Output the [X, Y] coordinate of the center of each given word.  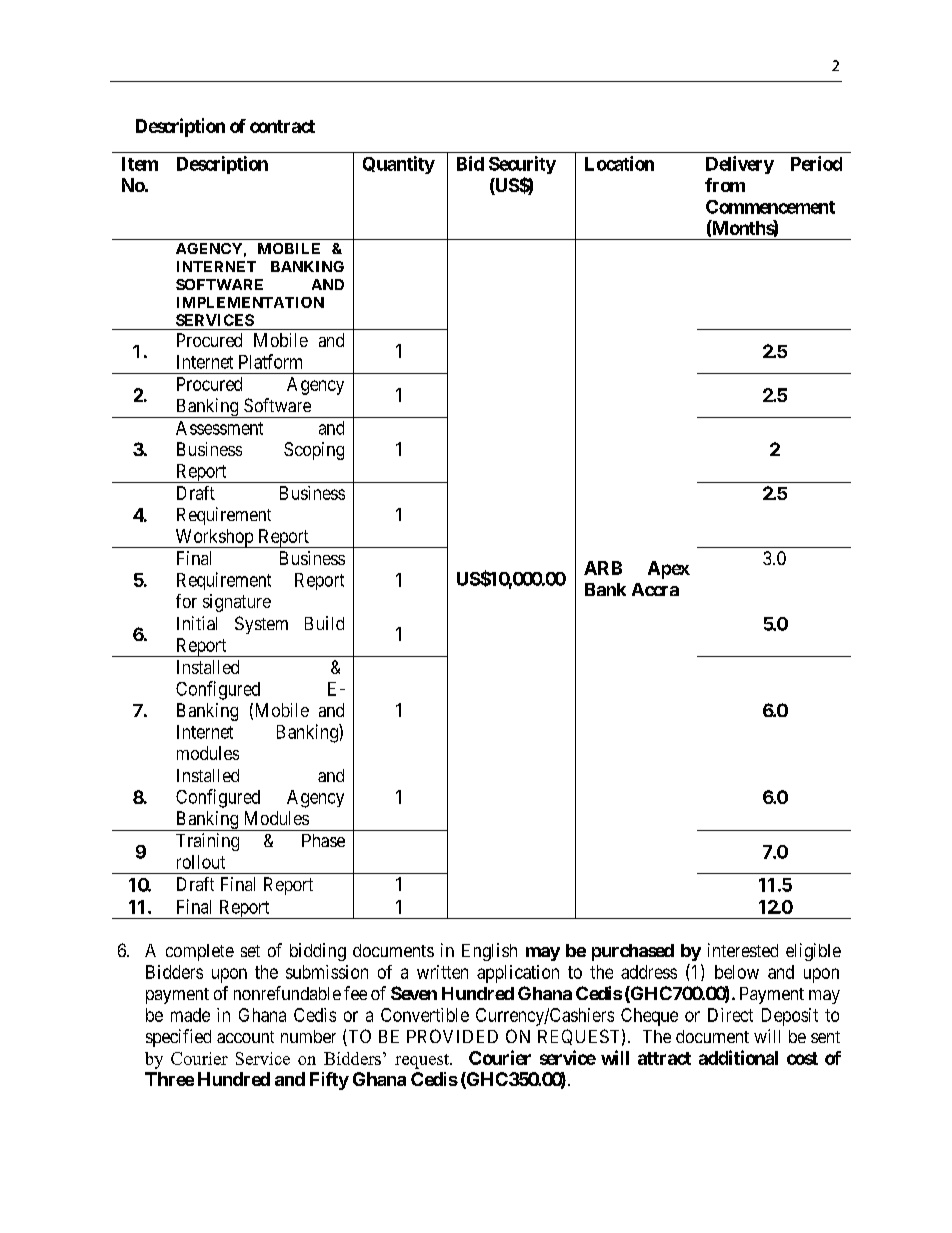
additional [738, 1057]
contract [282, 126]
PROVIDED [452, 1036]
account [245, 1037]
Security [522, 165]
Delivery [740, 165]
